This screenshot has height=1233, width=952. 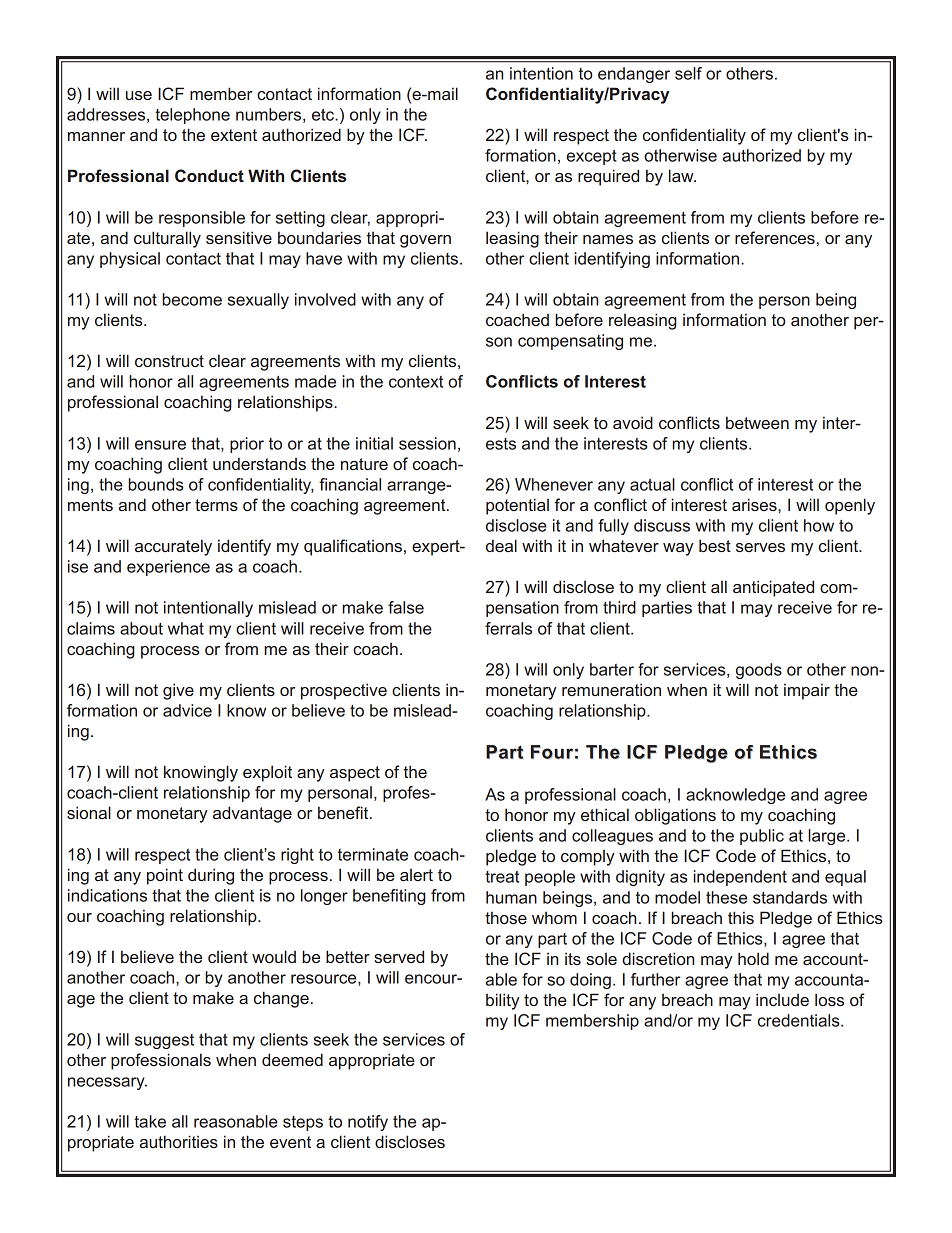 What do you see at coordinates (427, 443) in the screenshot?
I see `session` at bounding box center [427, 443].
